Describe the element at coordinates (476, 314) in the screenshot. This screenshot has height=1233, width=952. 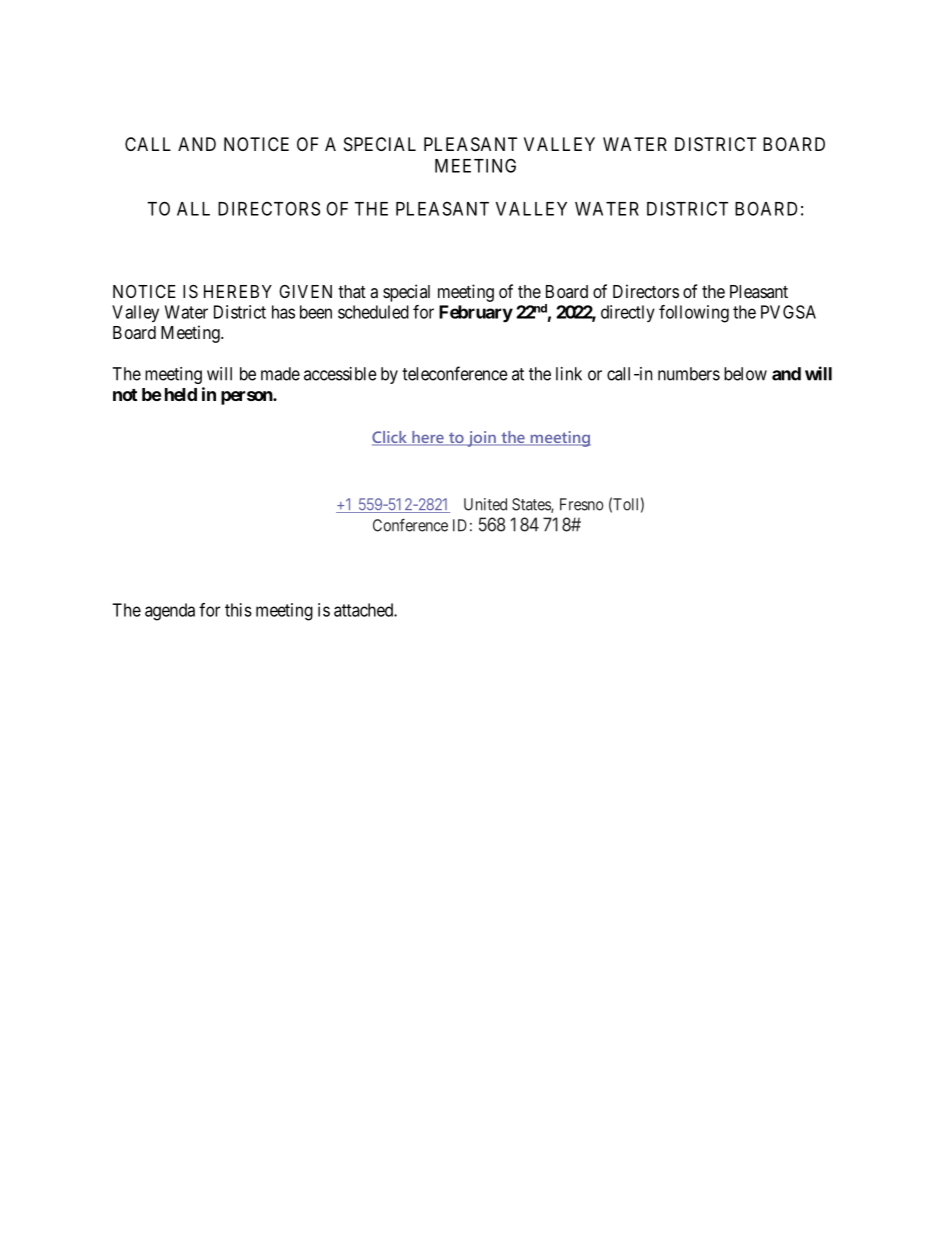
I see `February` at that location.
